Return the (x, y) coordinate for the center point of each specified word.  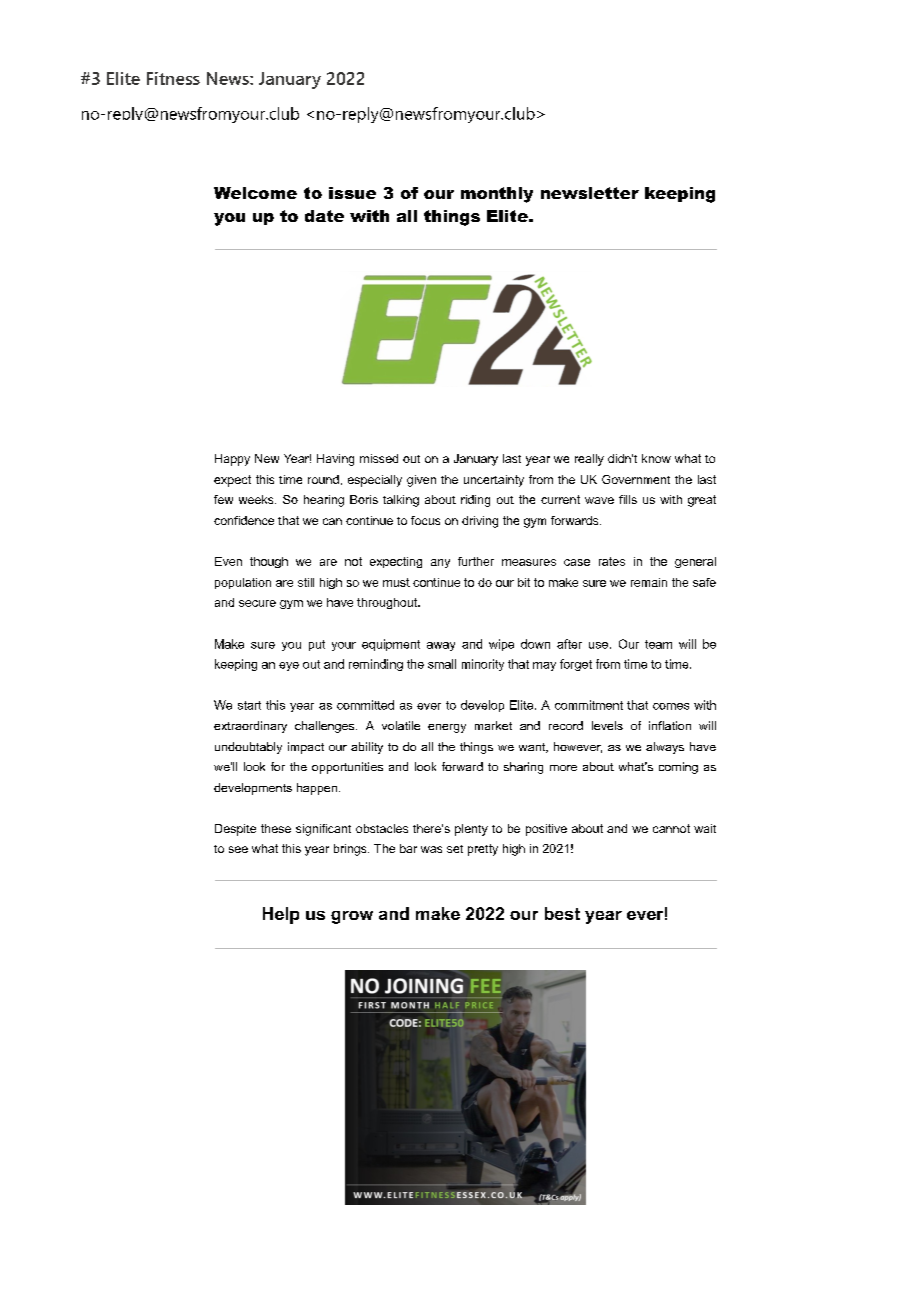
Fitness (173, 78)
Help (281, 915)
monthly (497, 195)
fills (628, 499)
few (223, 499)
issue (352, 193)
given (421, 481)
